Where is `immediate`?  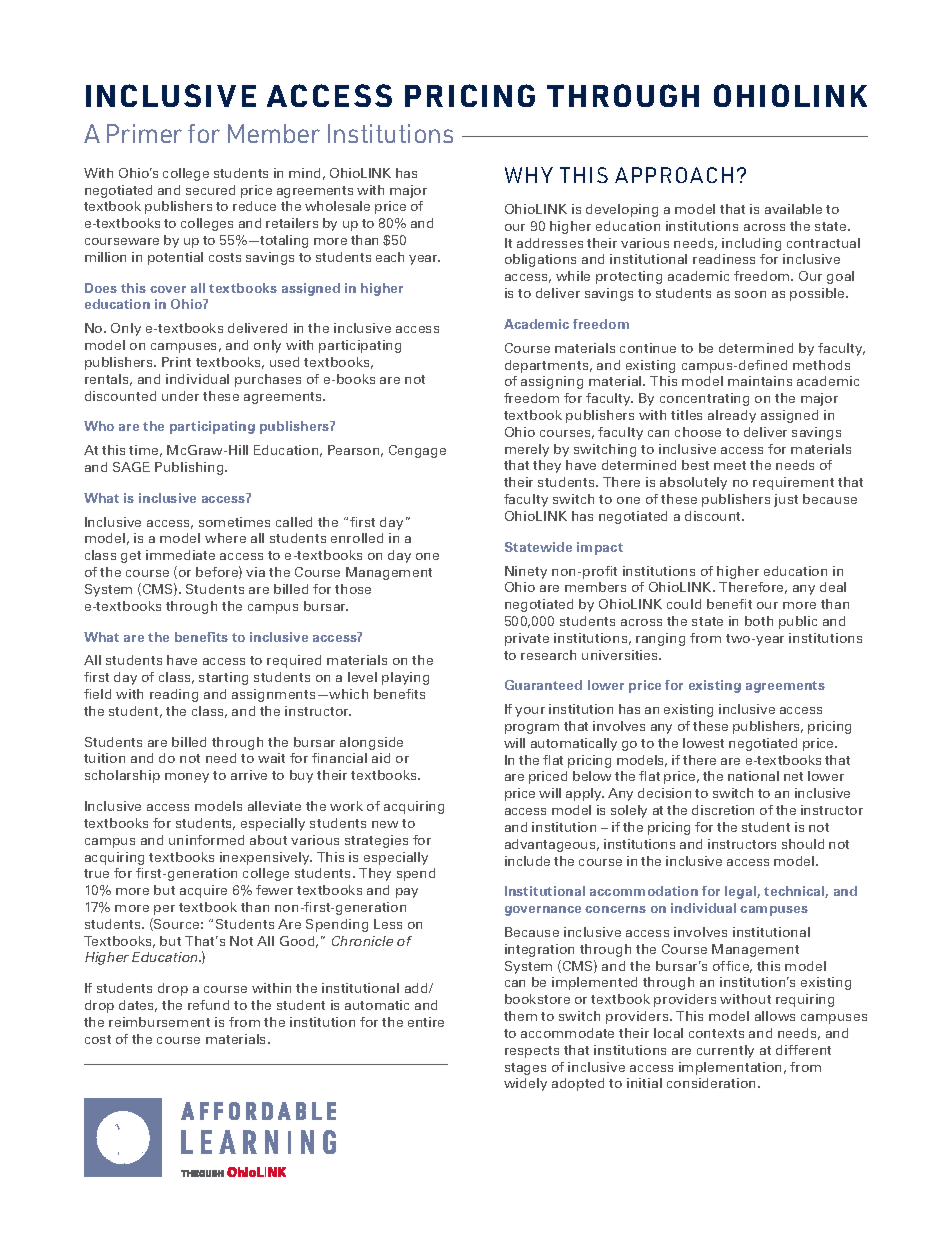 immediate is located at coordinates (180, 555).
